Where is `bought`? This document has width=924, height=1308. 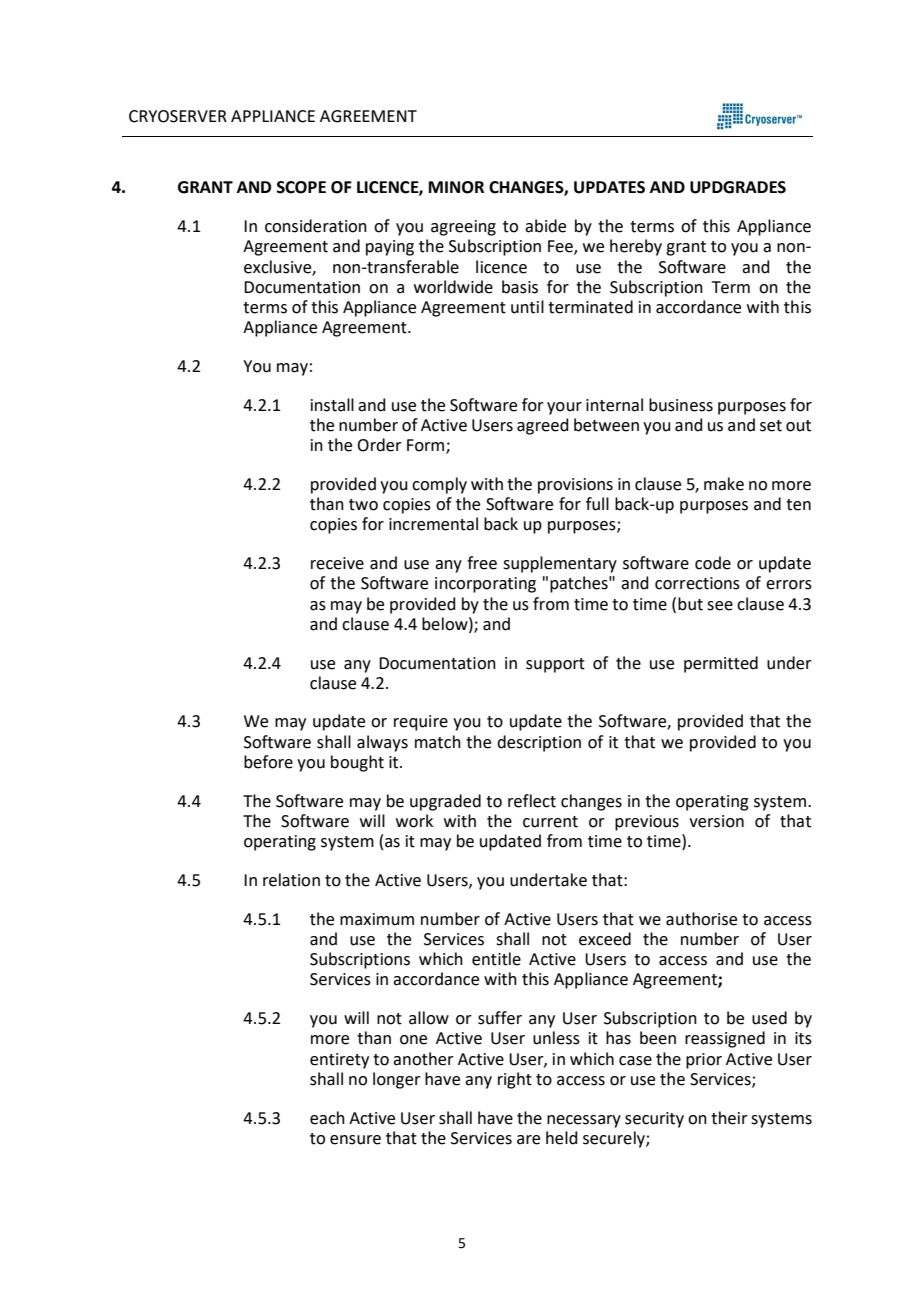 bought is located at coordinates (357, 763).
